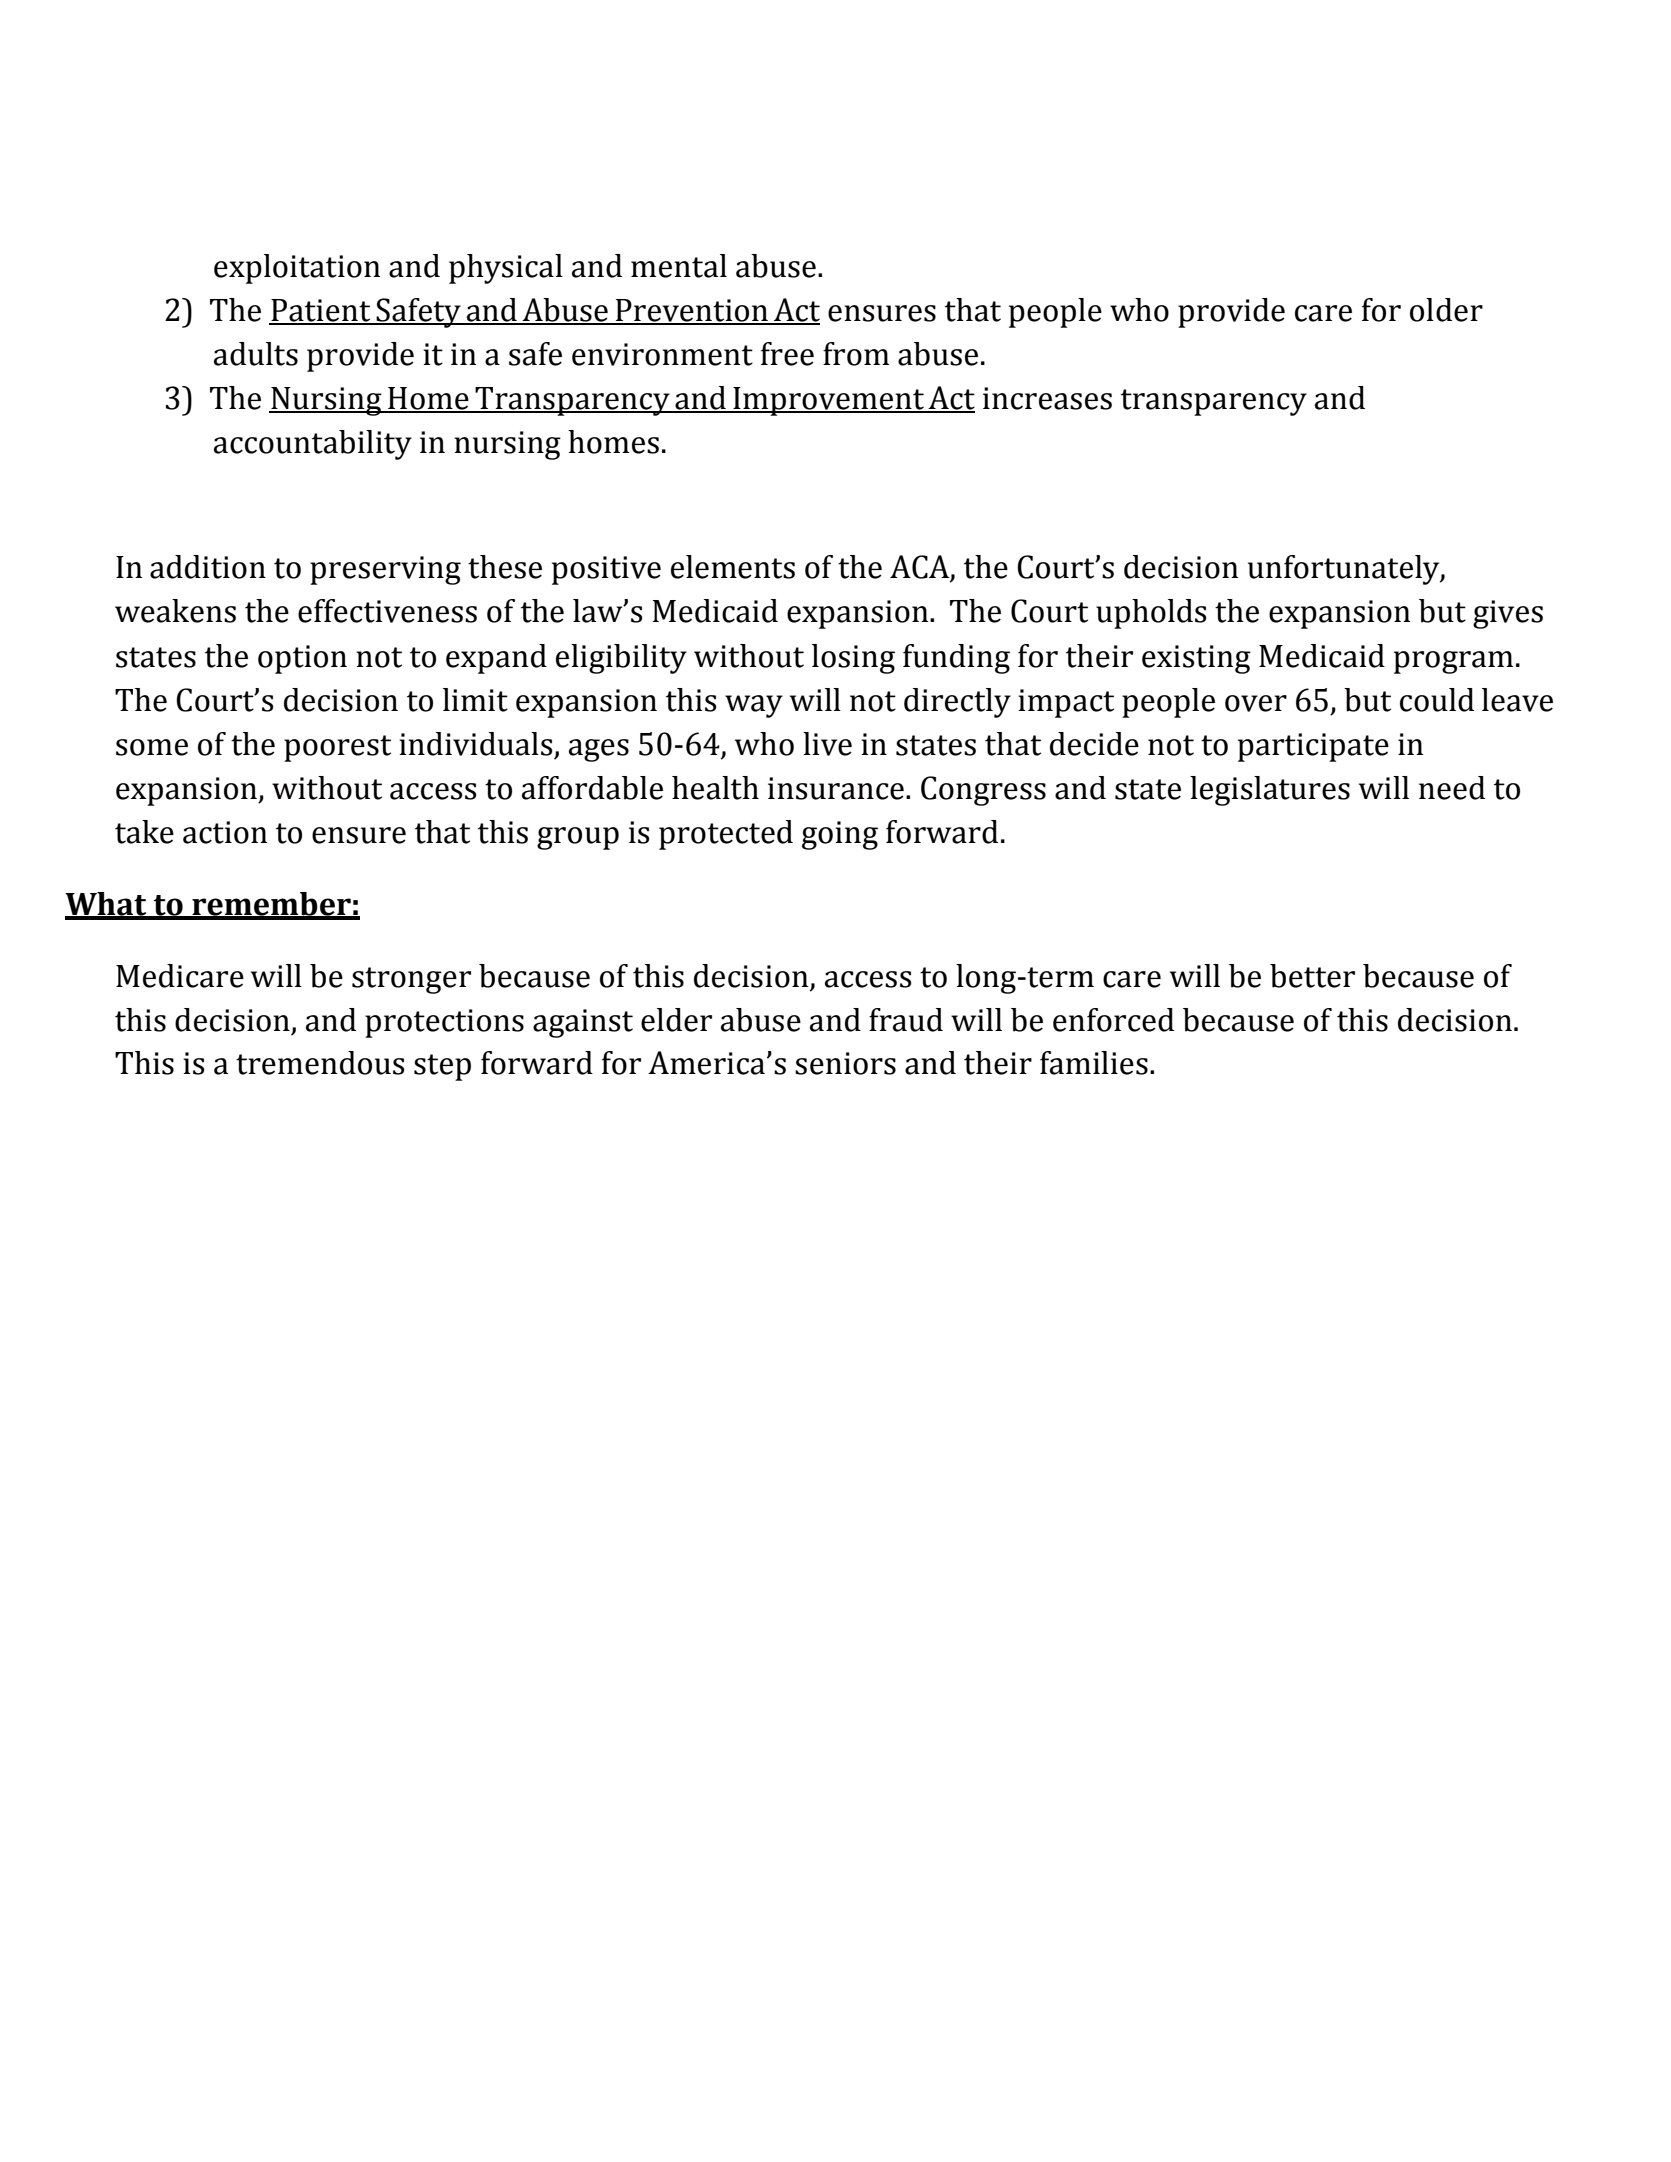 This image has width=1671, height=2162. Describe the element at coordinates (1446, 310) in the image. I see `older` at that location.
